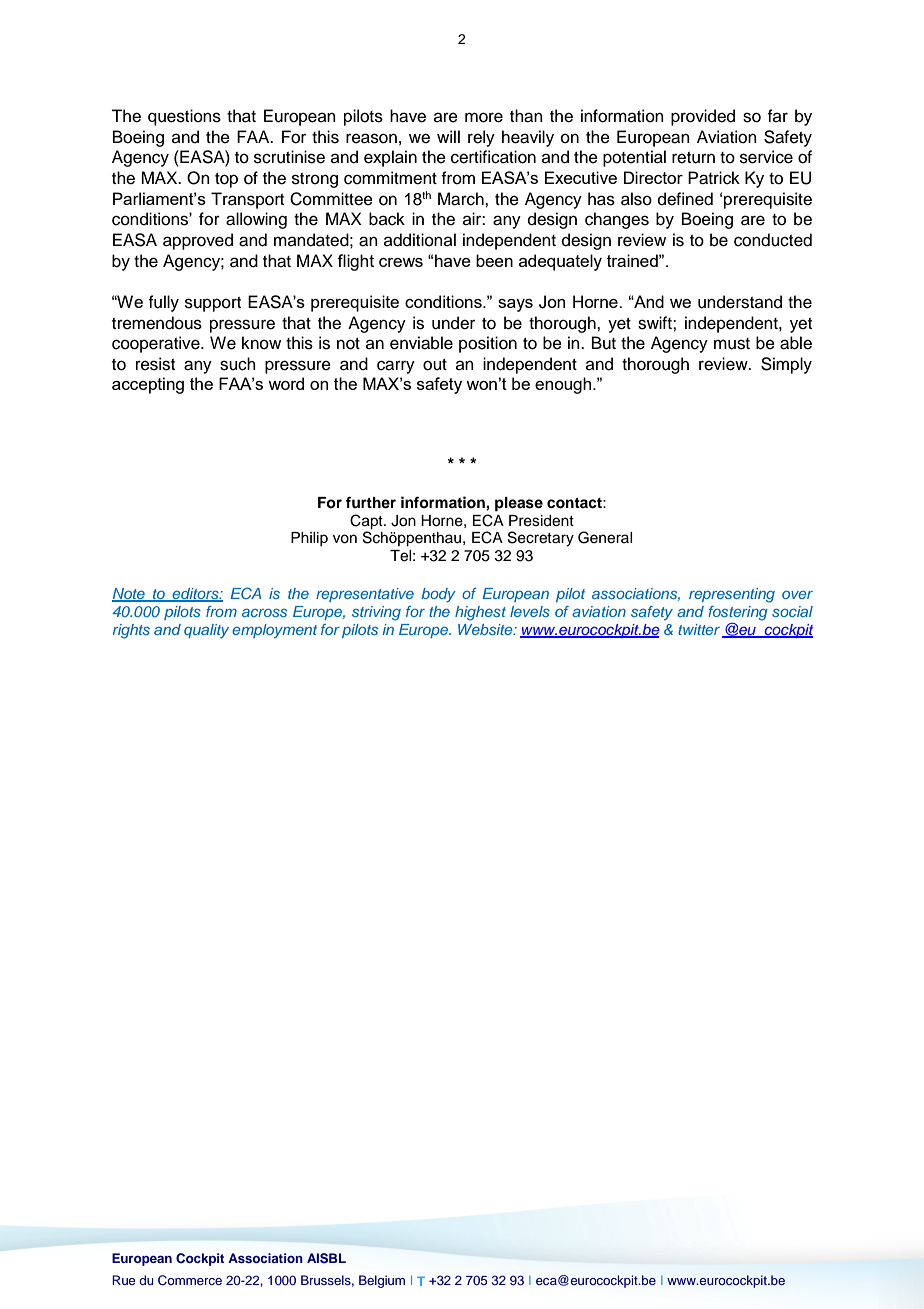 Image resolution: width=924 pixels, height=1309 pixels. What do you see at coordinates (206, 631) in the screenshot?
I see `quality` at bounding box center [206, 631].
